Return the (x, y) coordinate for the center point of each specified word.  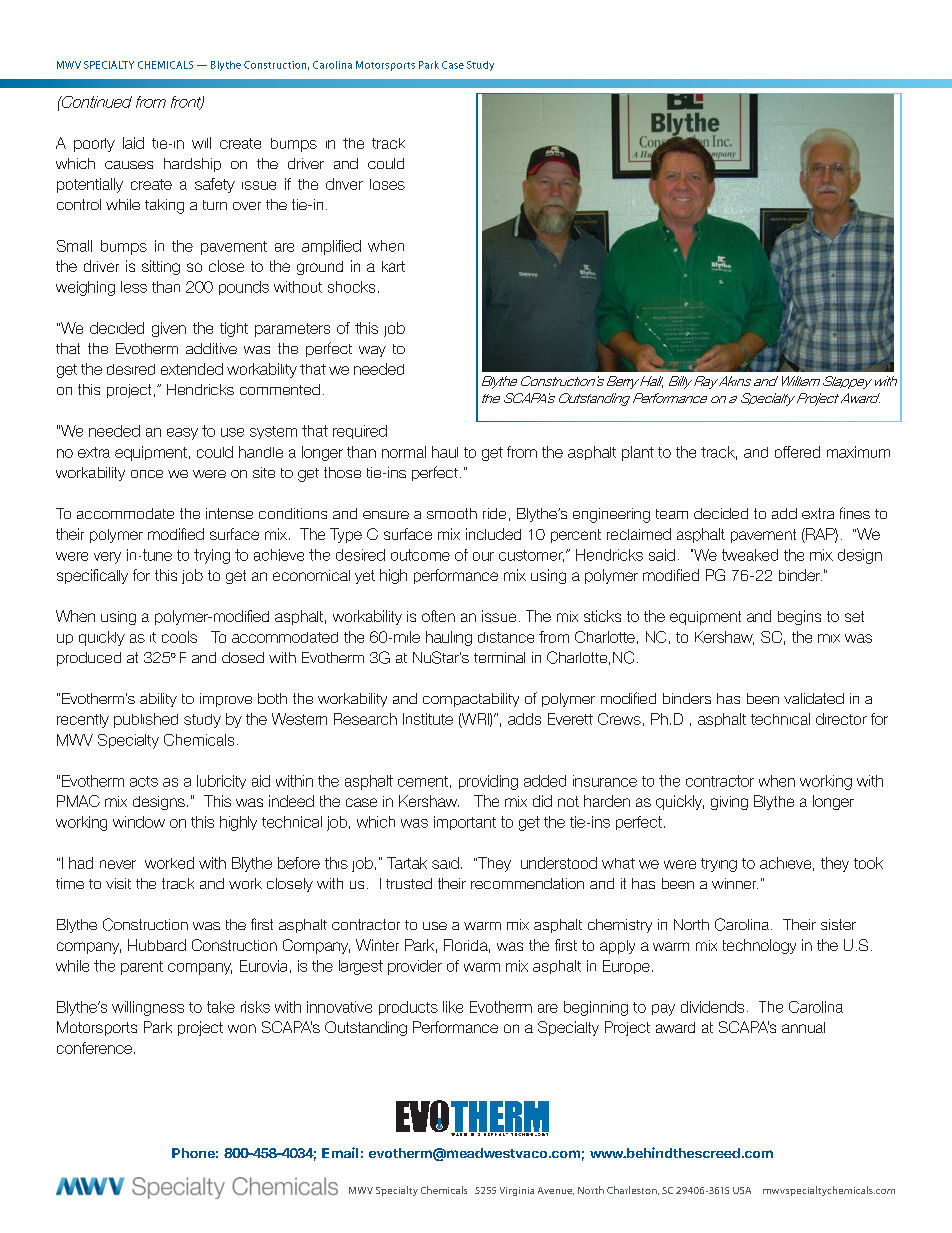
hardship (192, 165)
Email (340, 1152)
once (147, 474)
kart (393, 266)
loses (387, 184)
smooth (452, 513)
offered (797, 452)
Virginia (517, 1191)
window (139, 822)
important (465, 823)
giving (729, 803)
